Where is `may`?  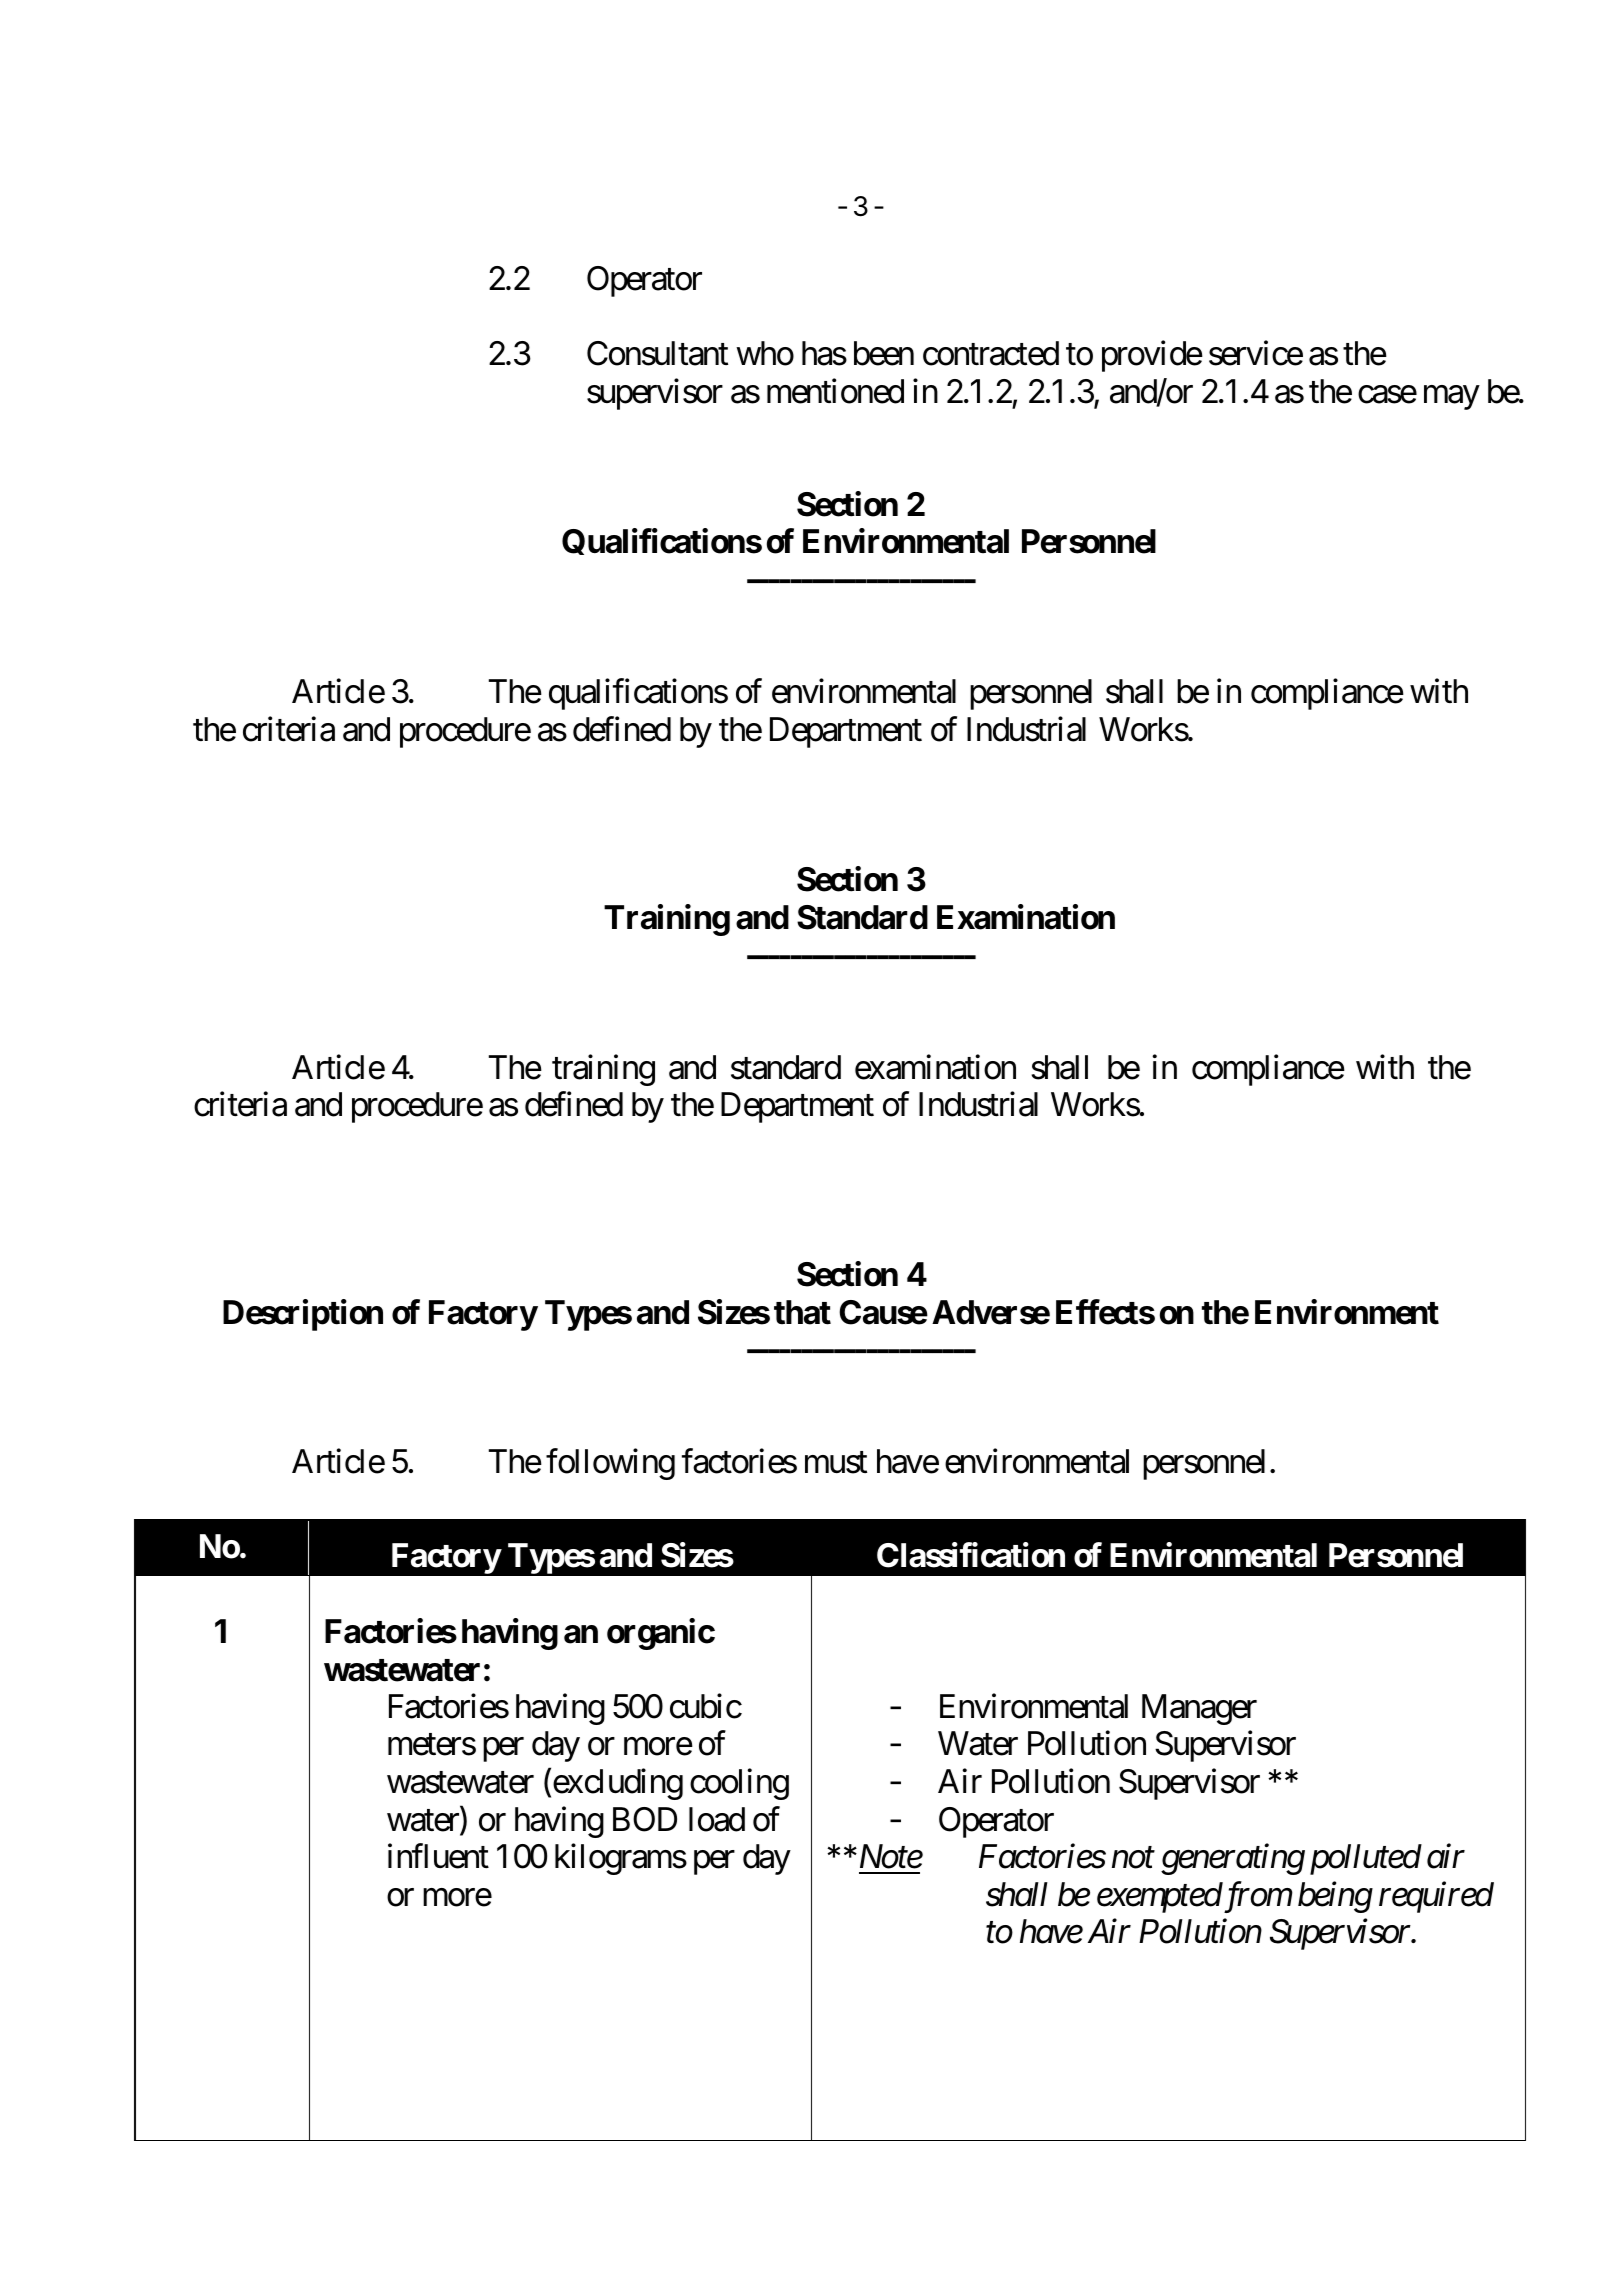
may is located at coordinates (1451, 398).
